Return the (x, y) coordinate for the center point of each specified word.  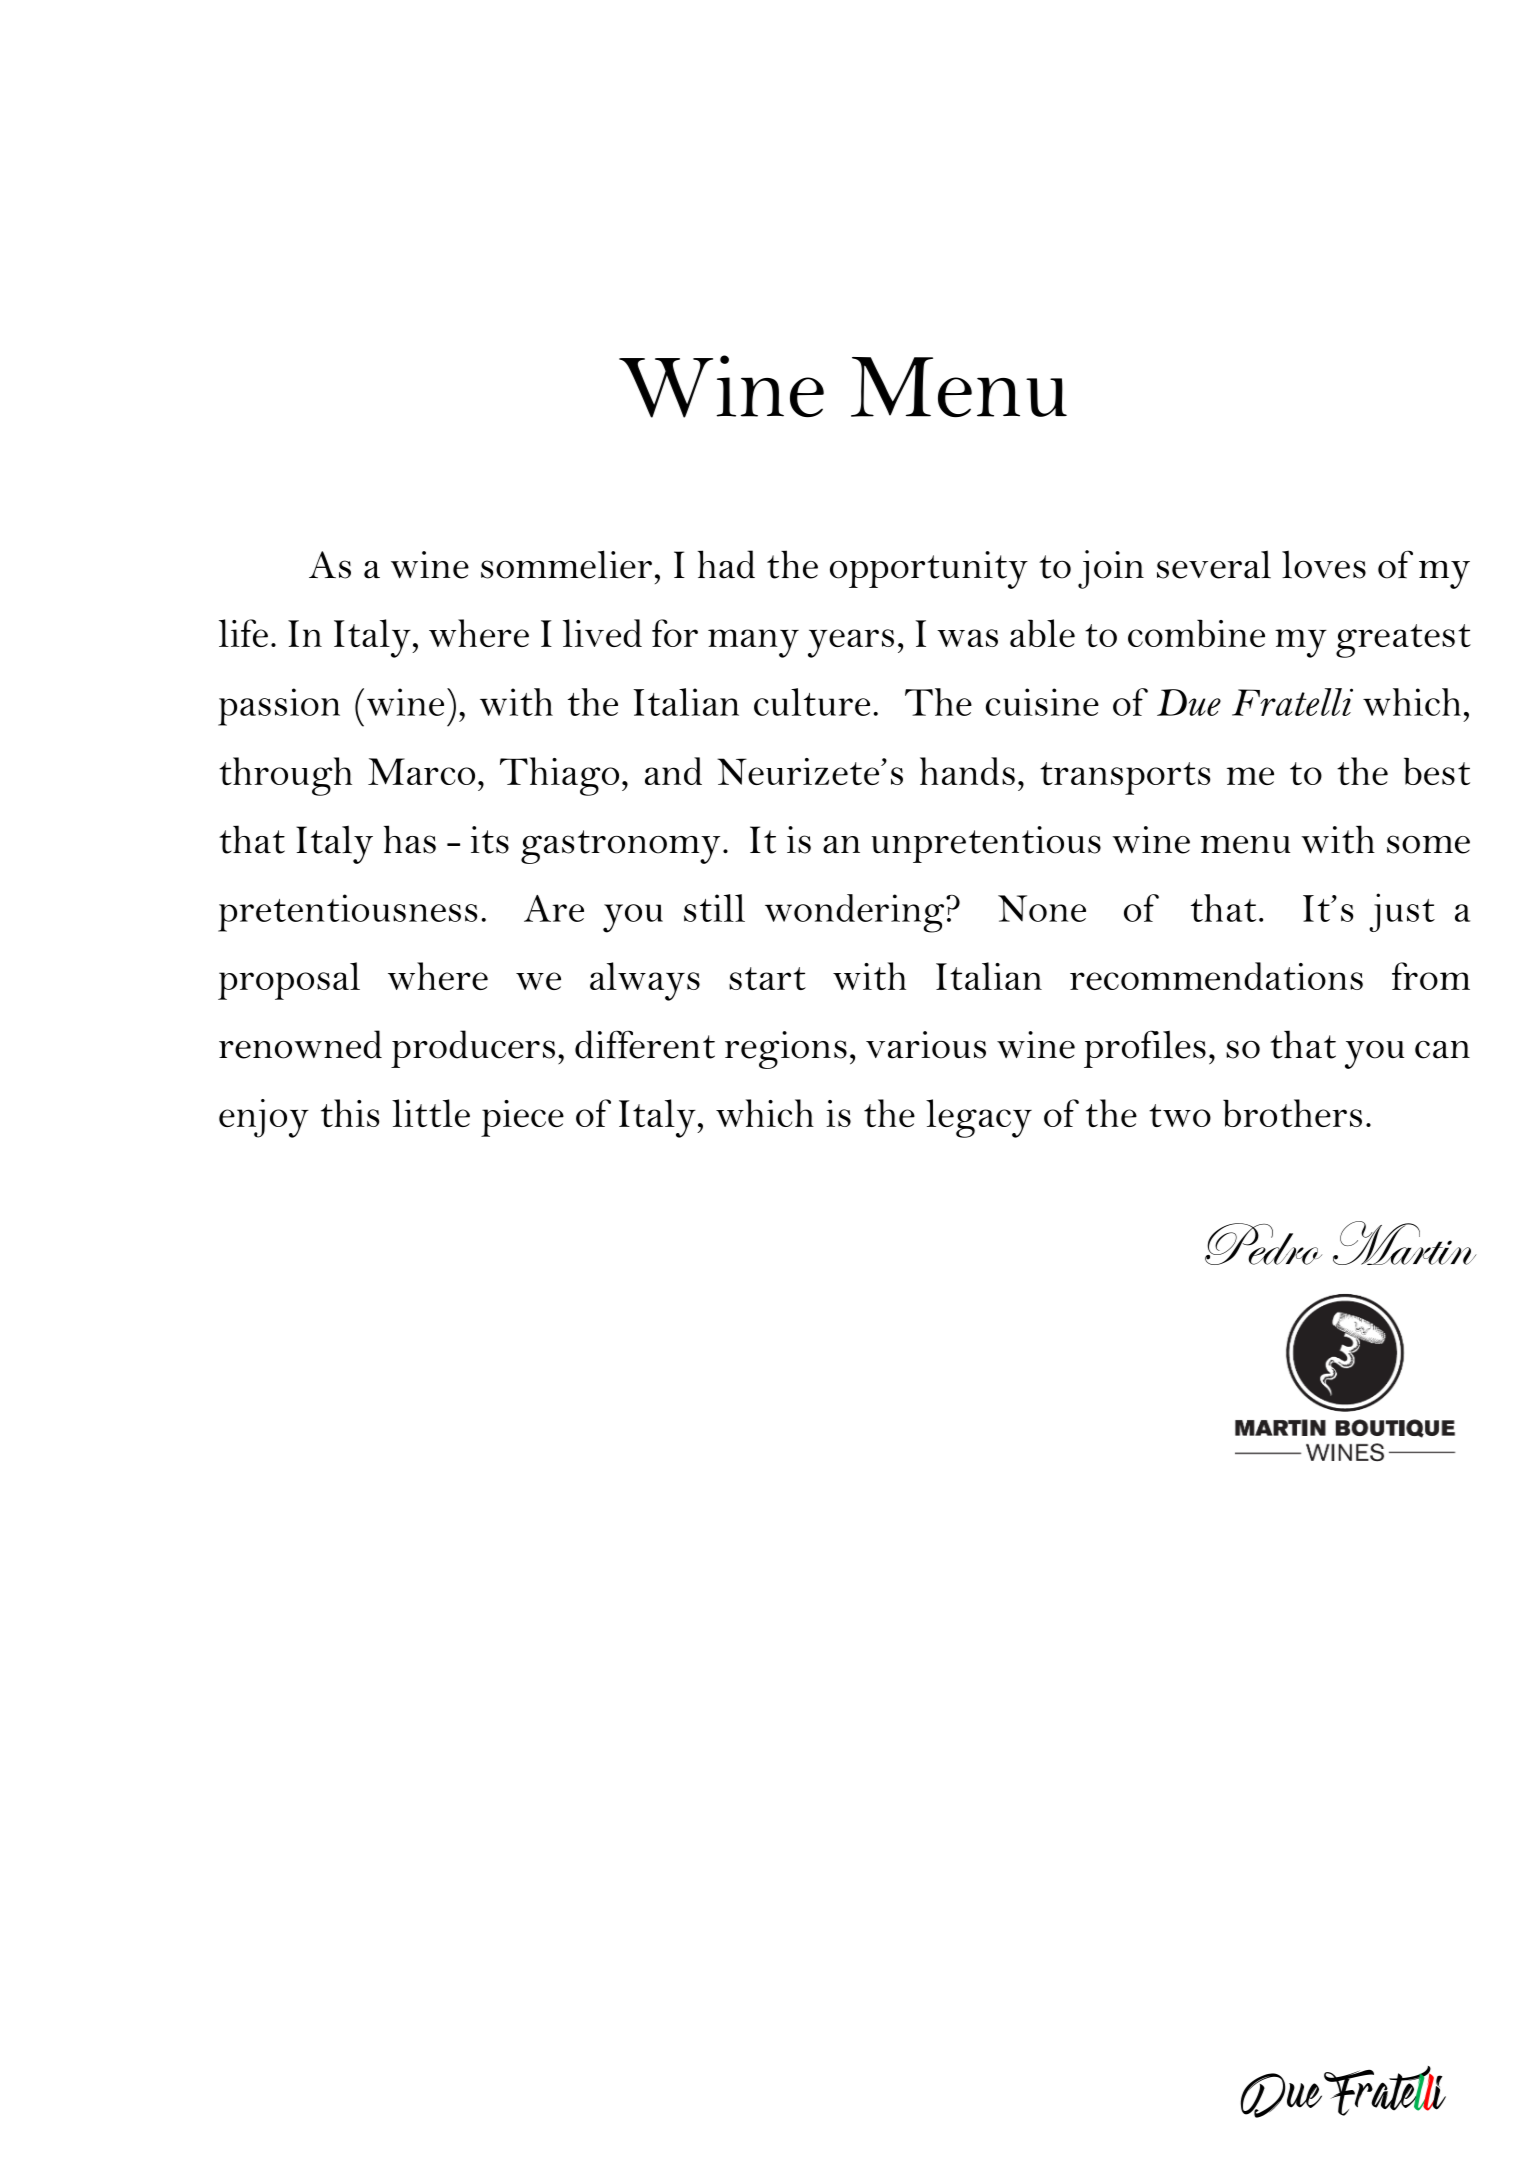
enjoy (264, 1118)
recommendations (1216, 976)
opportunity (929, 570)
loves (1324, 564)
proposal (289, 981)
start (767, 978)
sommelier (566, 564)
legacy (979, 1118)
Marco (421, 771)
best (1437, 771)
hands (967, 771)
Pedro (1263, 1244)
